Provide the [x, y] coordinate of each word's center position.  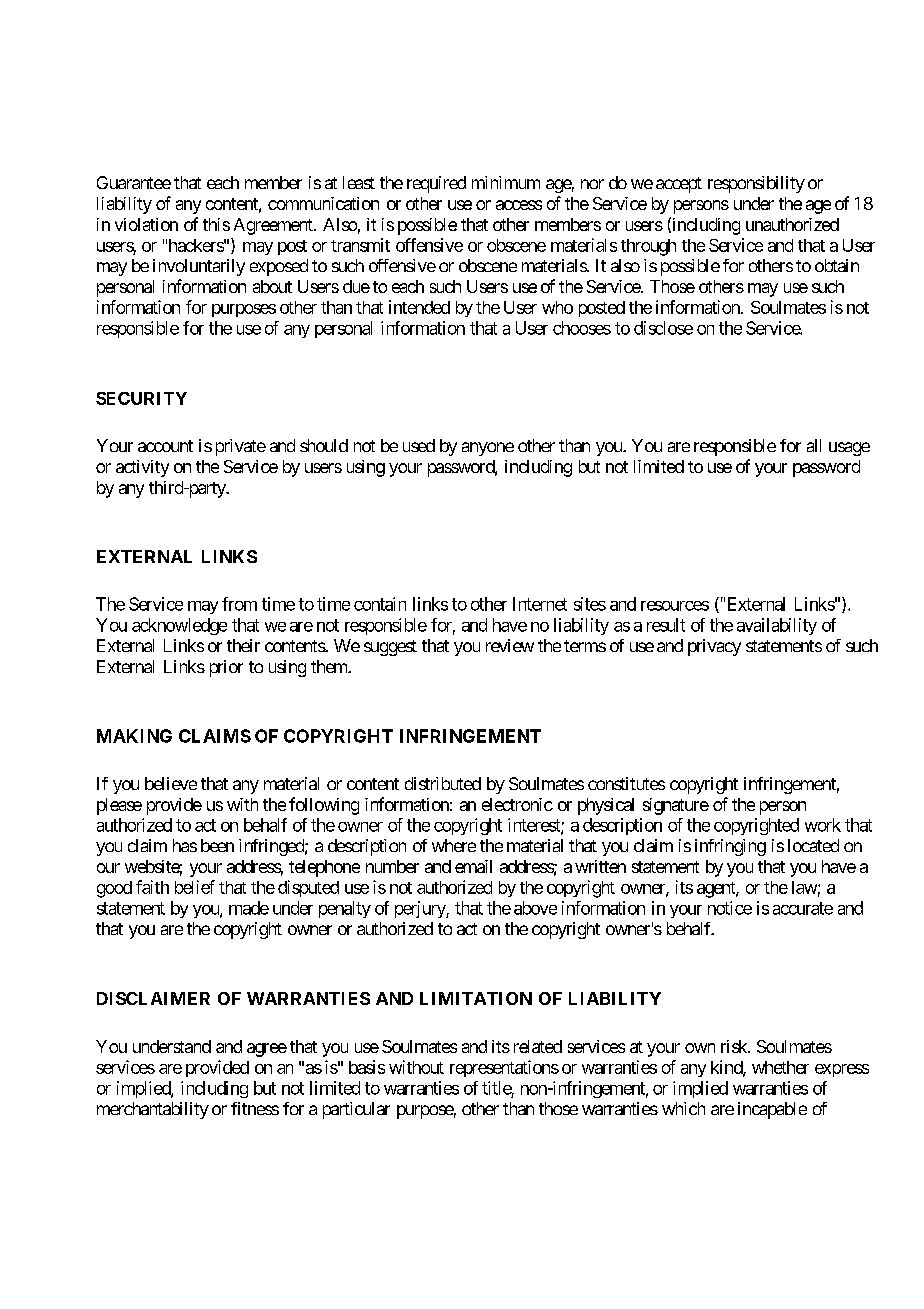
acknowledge [179, 626]
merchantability [153, 1110]
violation [146, 224]
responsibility [756, 184]
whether [780, 1067]
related [538, 1046]
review [510, 645]
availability [777, 626]
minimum [506, 182]
